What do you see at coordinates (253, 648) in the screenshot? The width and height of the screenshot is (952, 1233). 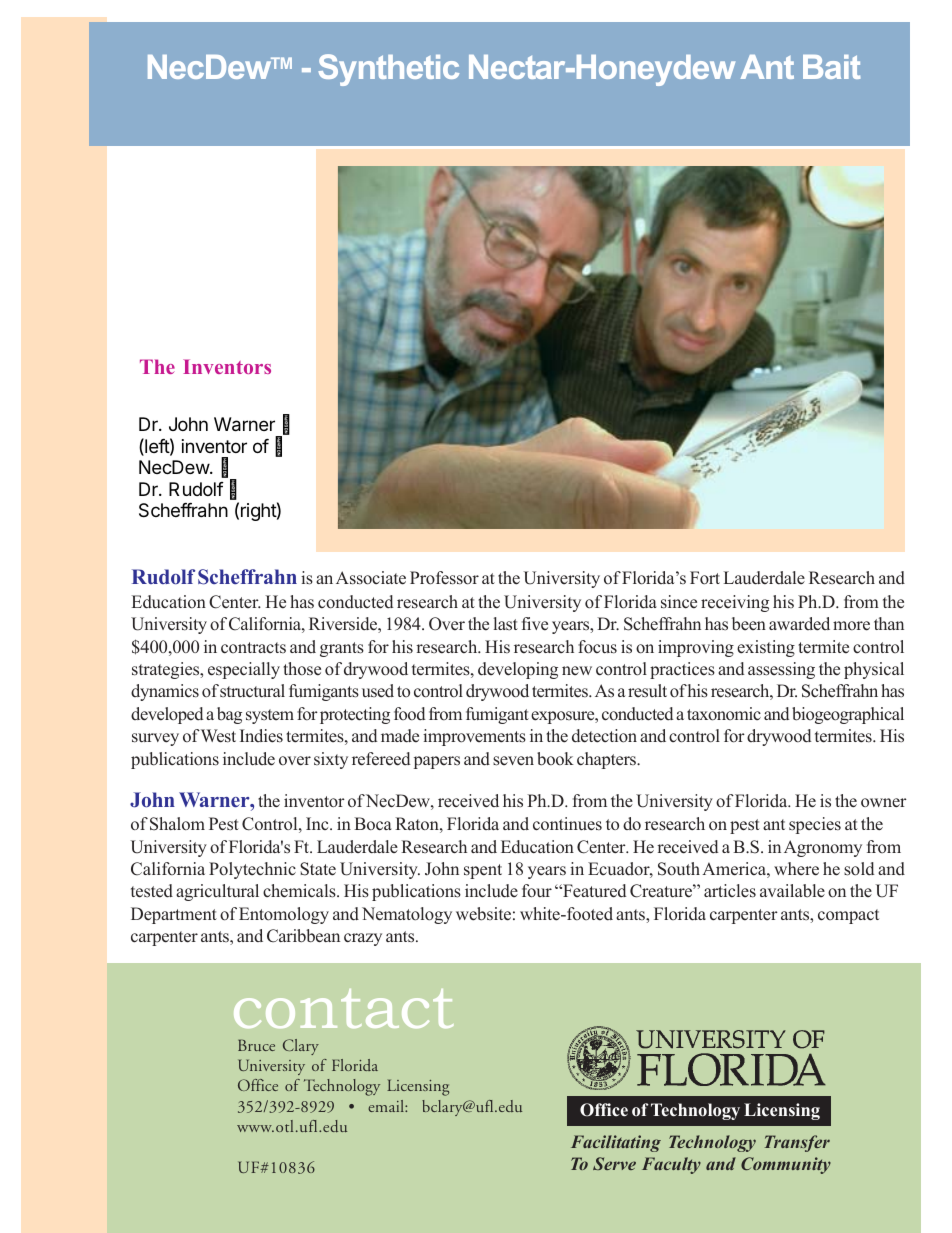 I see `contracts` at bounding box center [253, 648].
